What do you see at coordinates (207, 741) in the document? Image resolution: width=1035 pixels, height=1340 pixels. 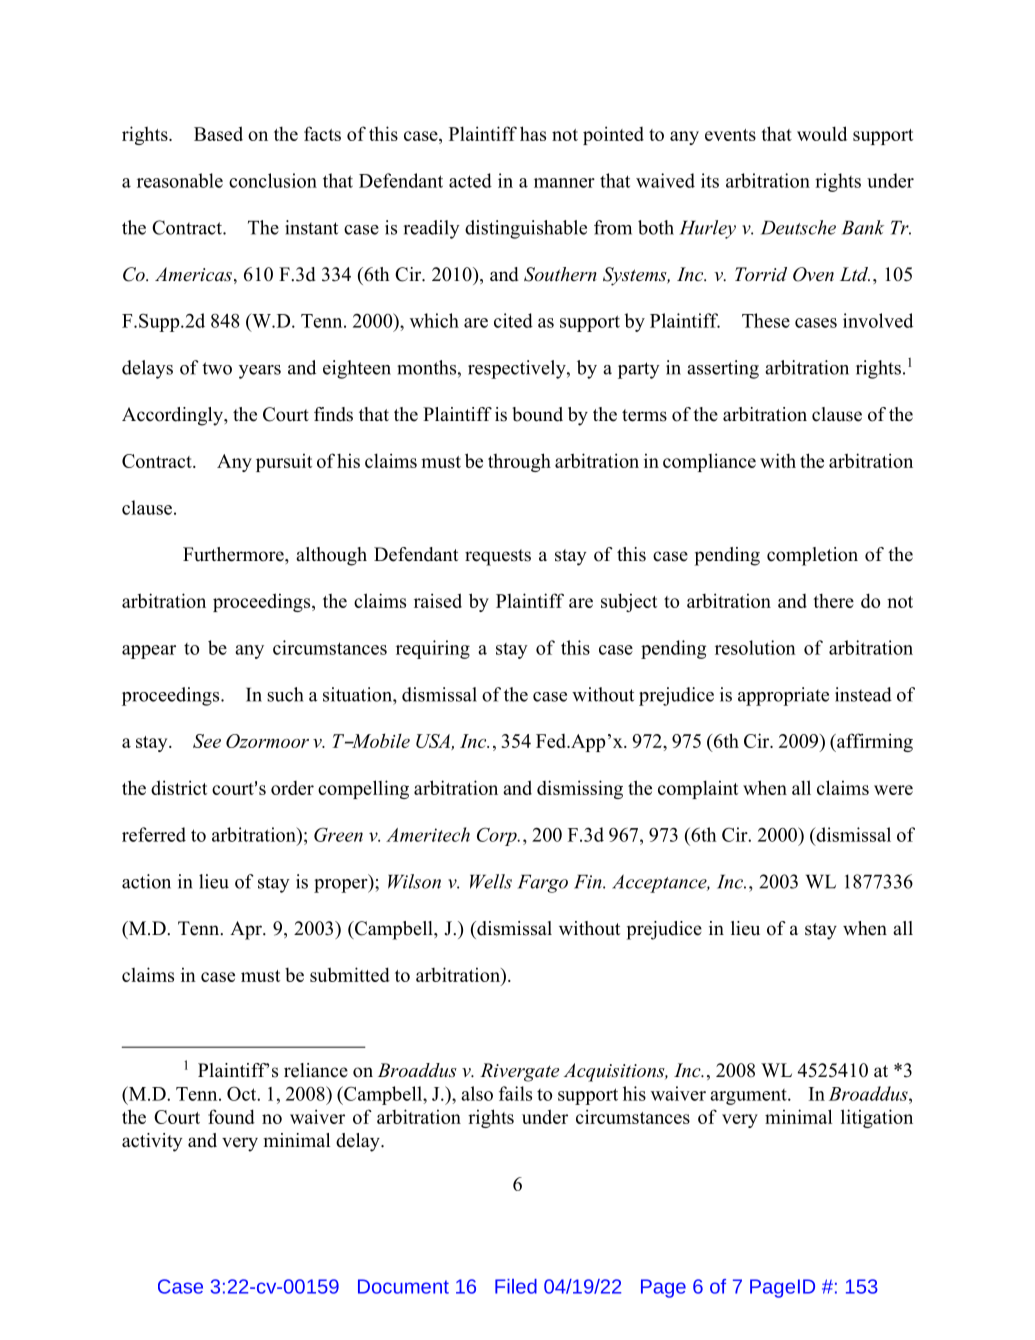 I see `See` at bounding box center [207, 741].
